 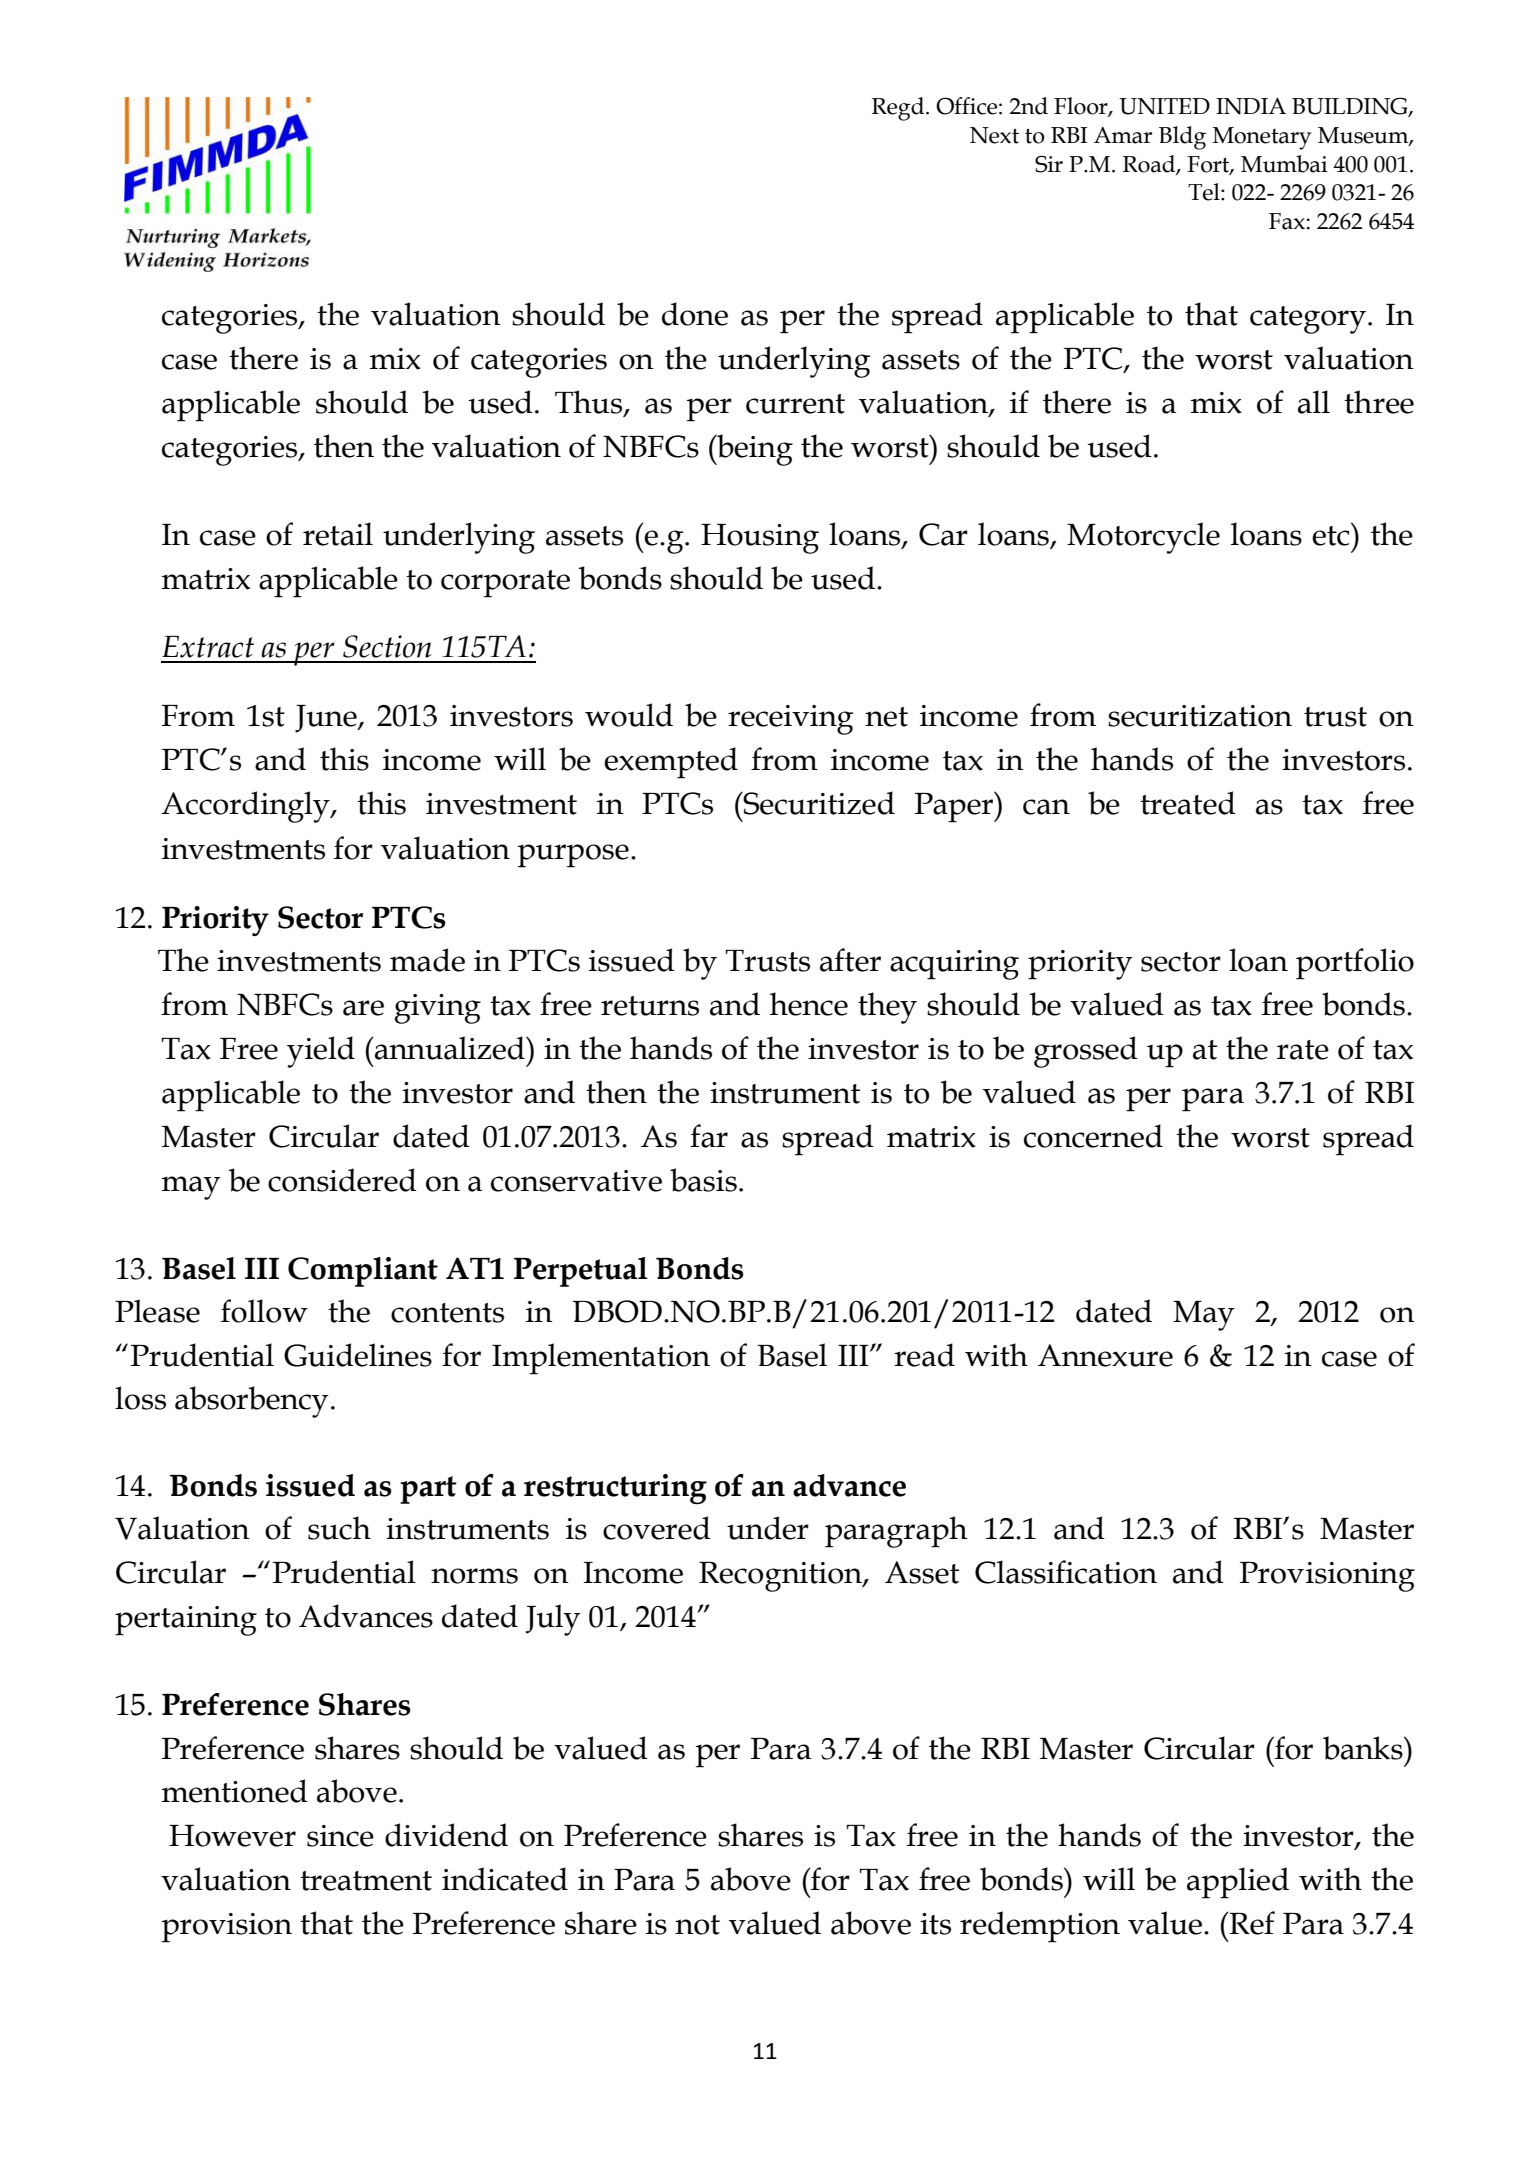 What do you see at coordinates (1238, 1883) in the page?
I see `applied` at bounding box center [1238, 1883].
